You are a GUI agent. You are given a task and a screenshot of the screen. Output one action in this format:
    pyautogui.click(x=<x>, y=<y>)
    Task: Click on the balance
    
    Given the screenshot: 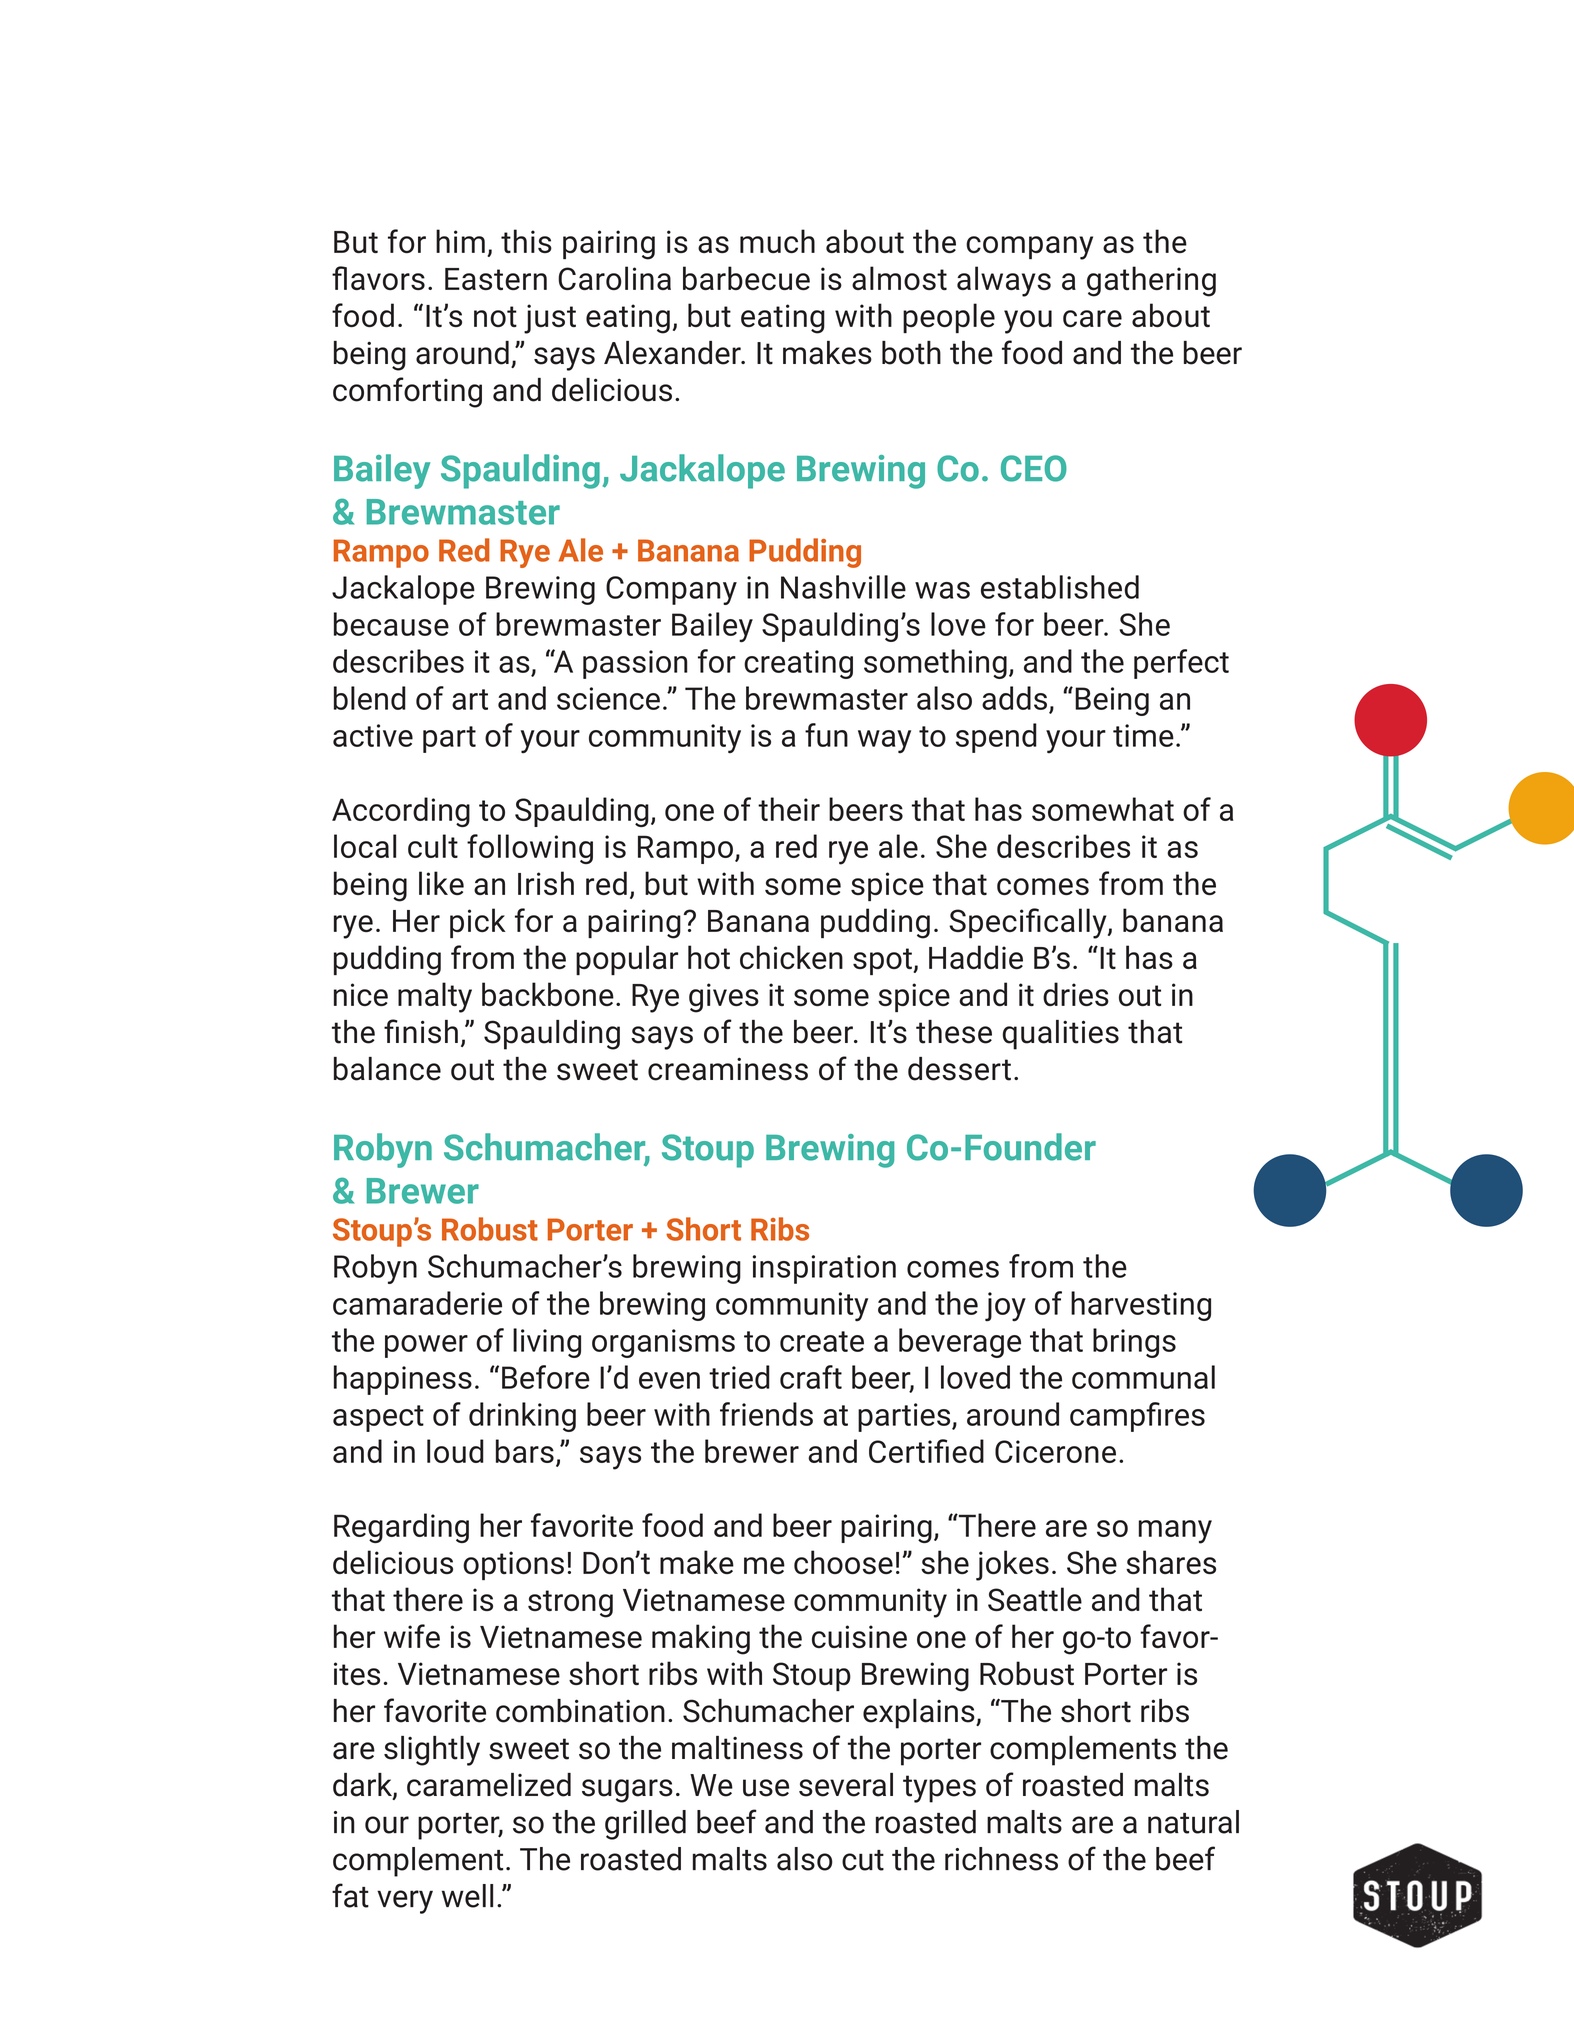 What is the action you would take?
    pyautogui.click(x=387, y=1069)
